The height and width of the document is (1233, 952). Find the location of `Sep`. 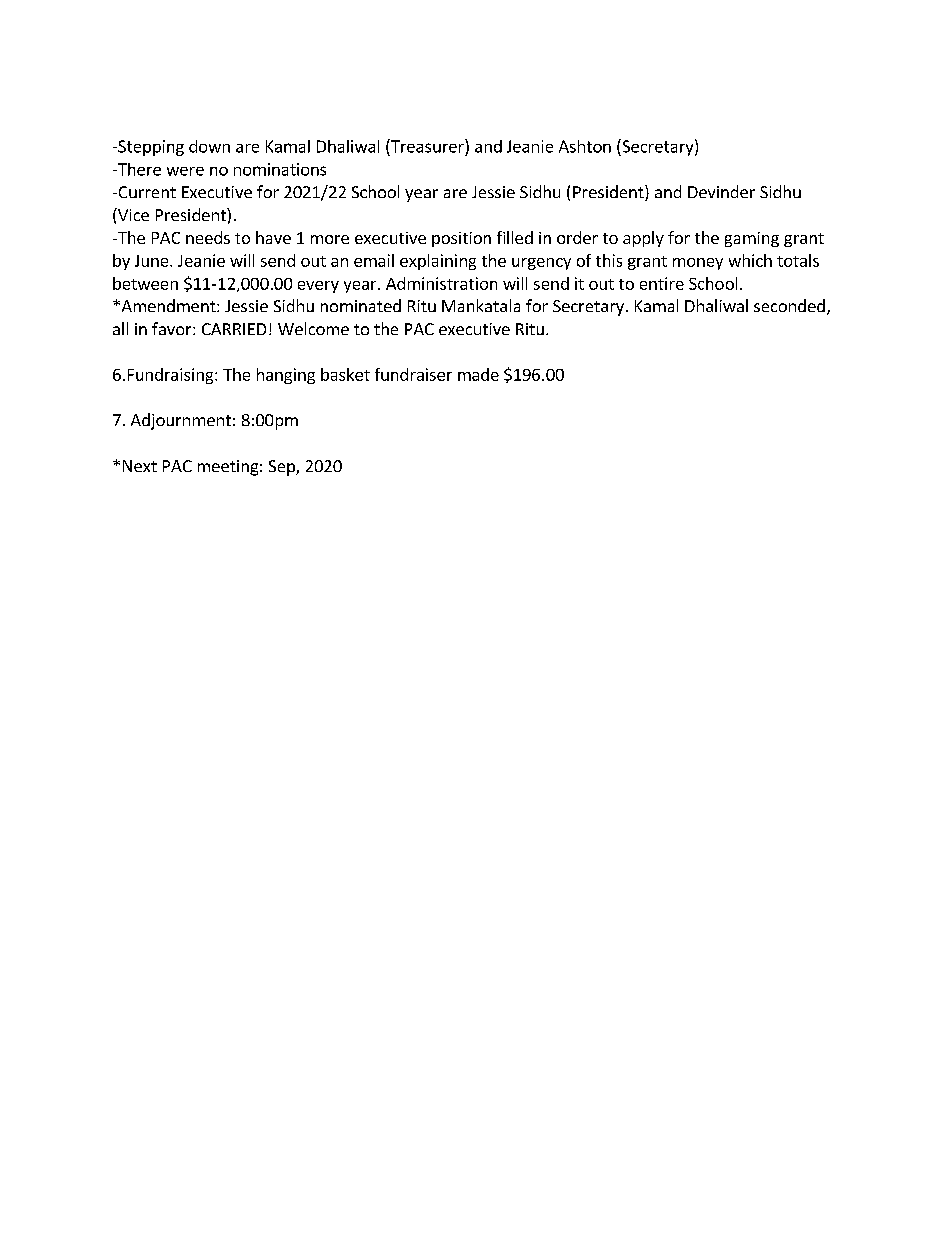

Sep is located at coordinates (283, 468).
